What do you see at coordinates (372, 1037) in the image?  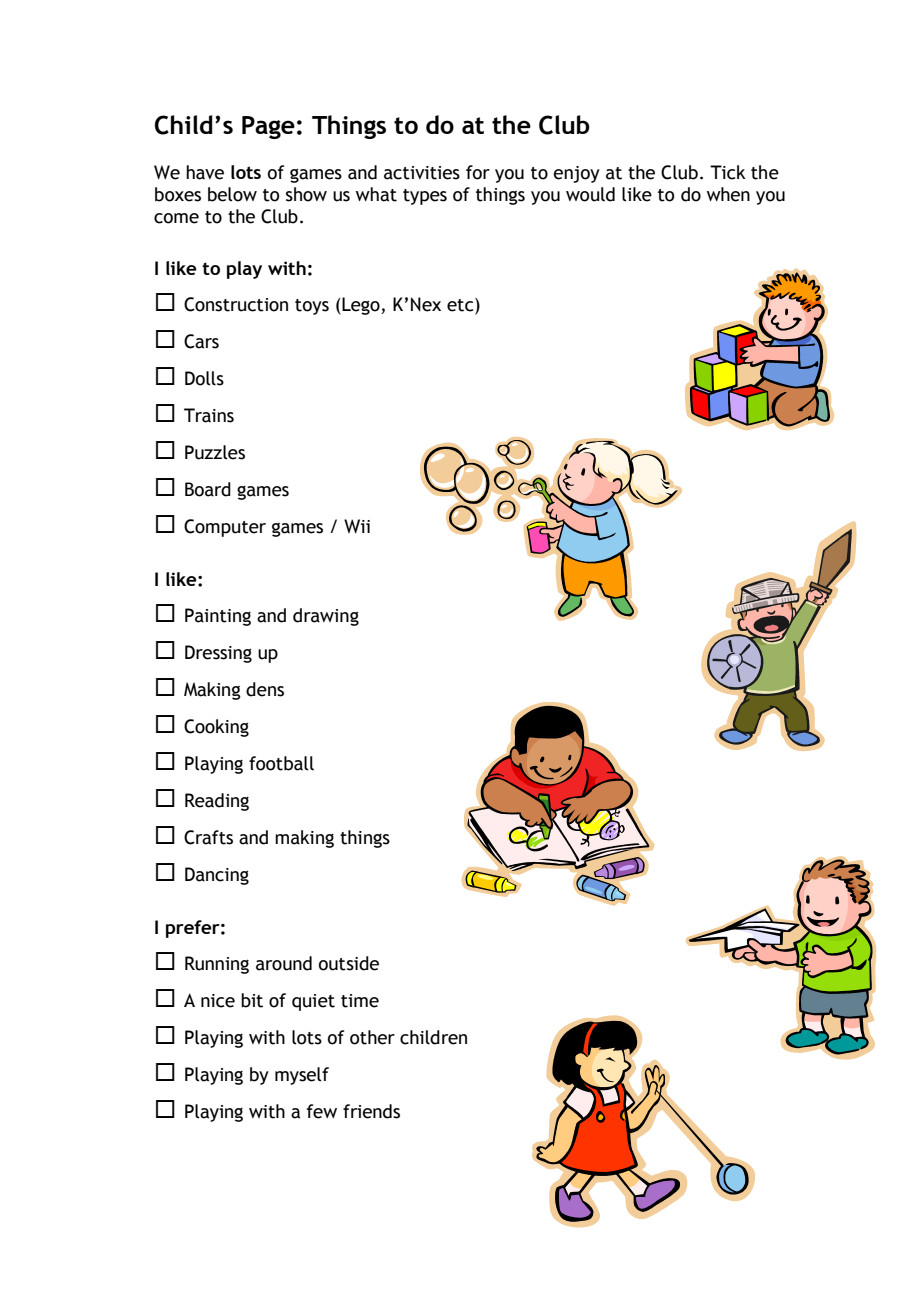 I see `other` at bounding box center [372, 1037].
